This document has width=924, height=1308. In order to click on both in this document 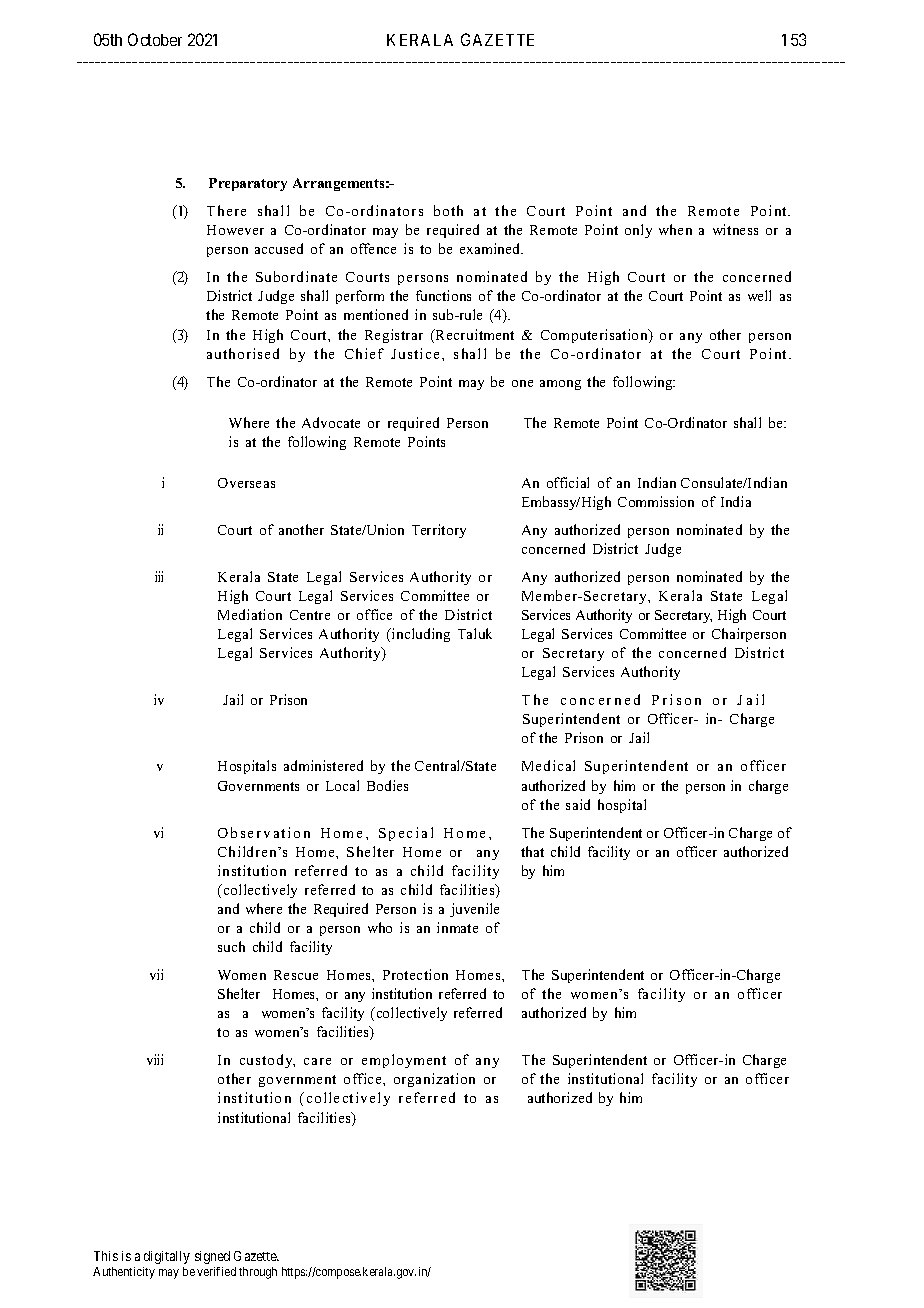, I will do `click(448, 210)`.
